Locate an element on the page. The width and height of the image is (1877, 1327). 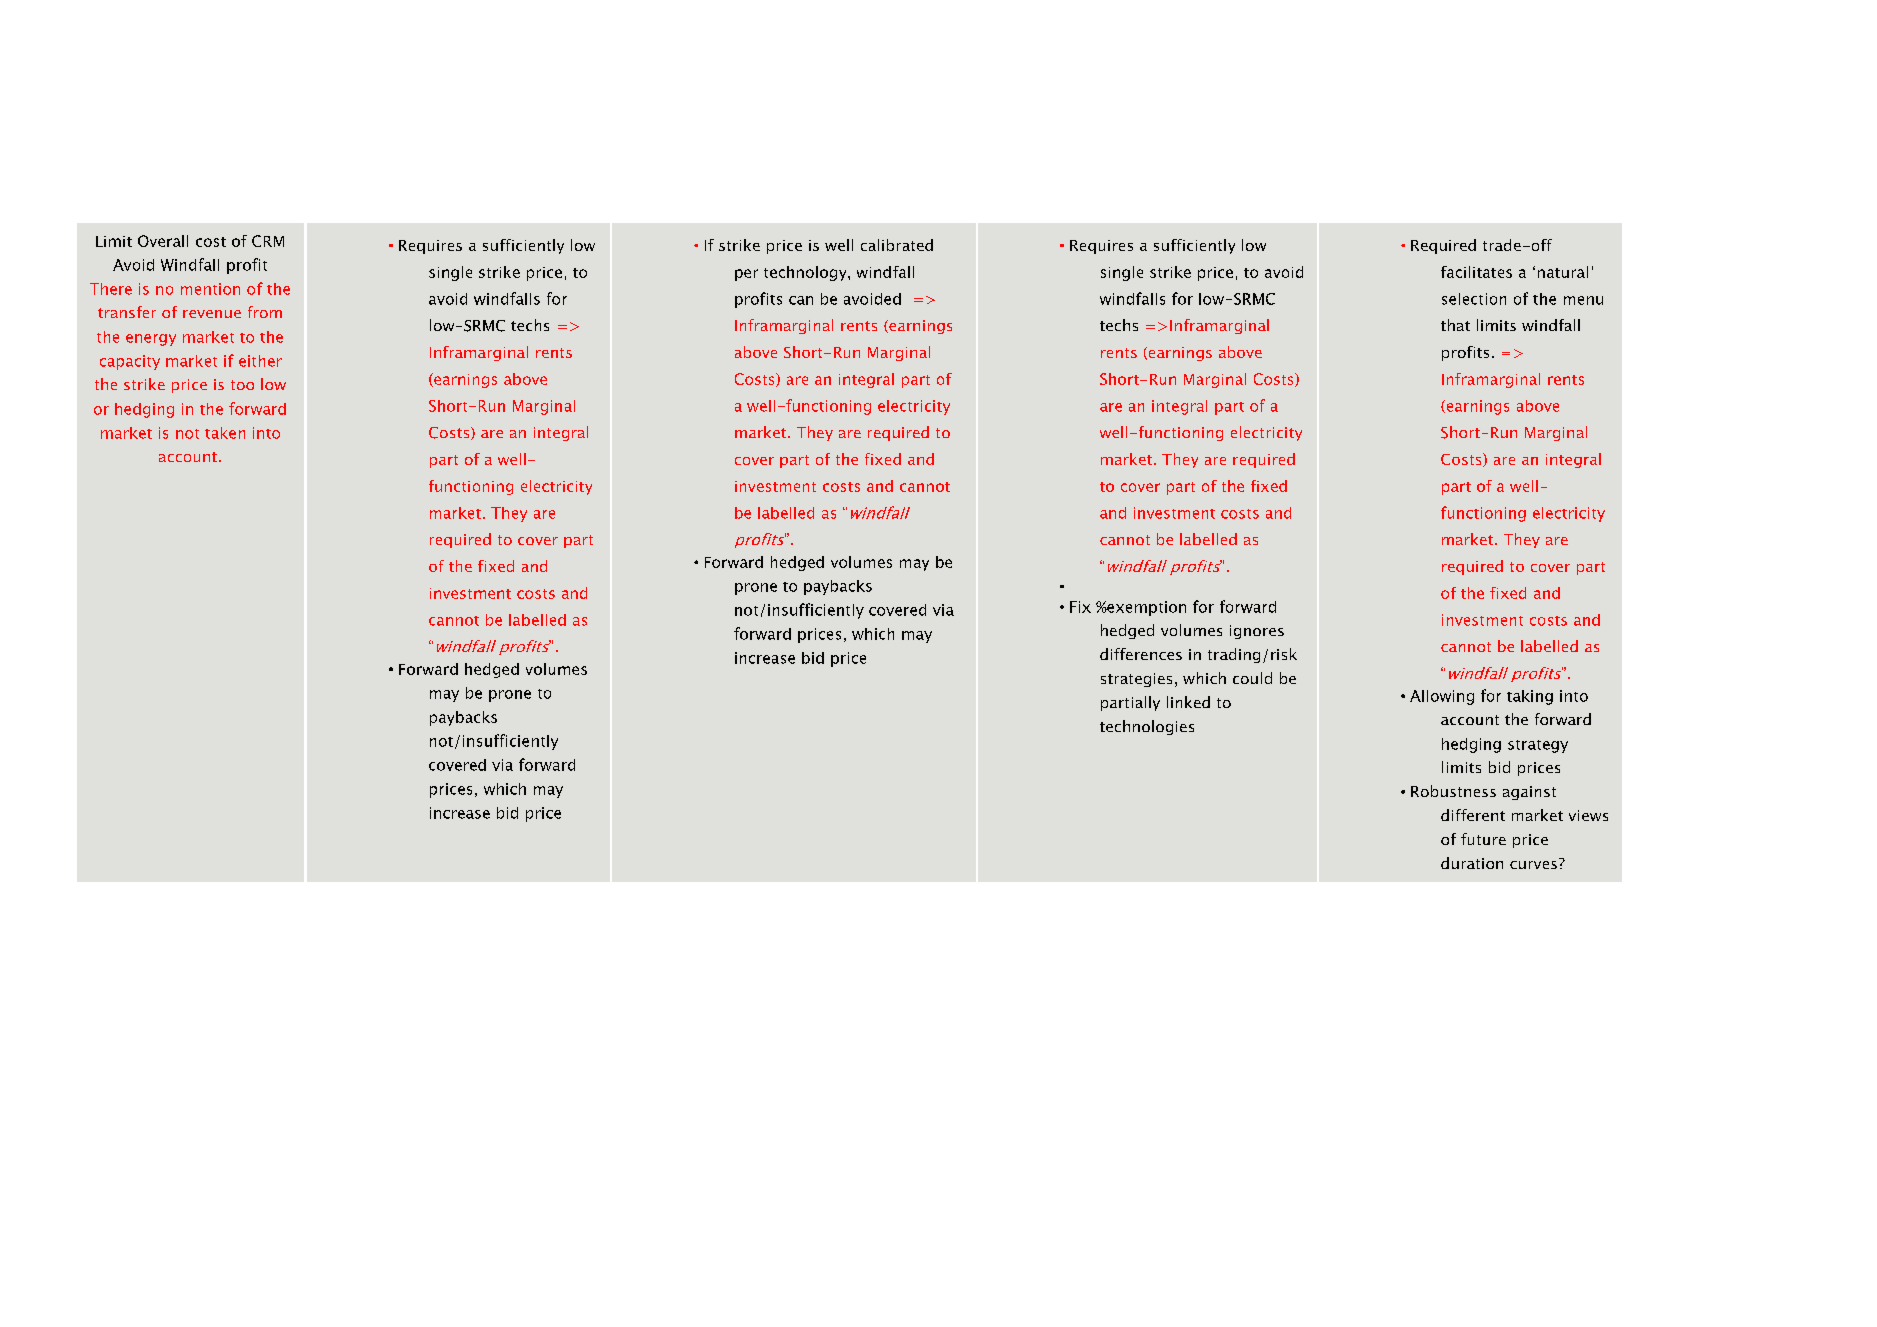
duration is located at coordinates (1472, 863).
